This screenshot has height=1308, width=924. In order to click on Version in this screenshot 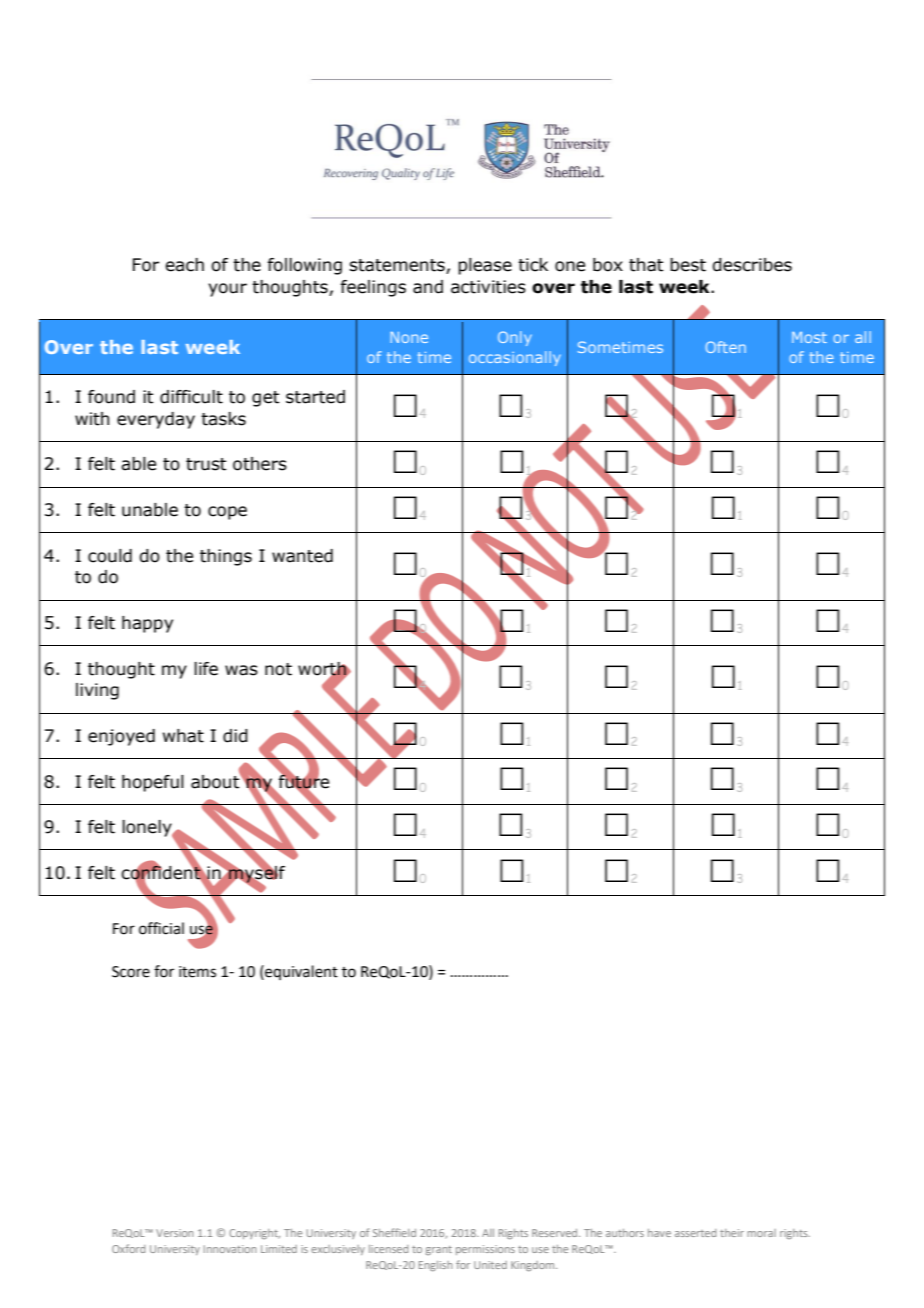, I will do `click(174, 1233)`.
